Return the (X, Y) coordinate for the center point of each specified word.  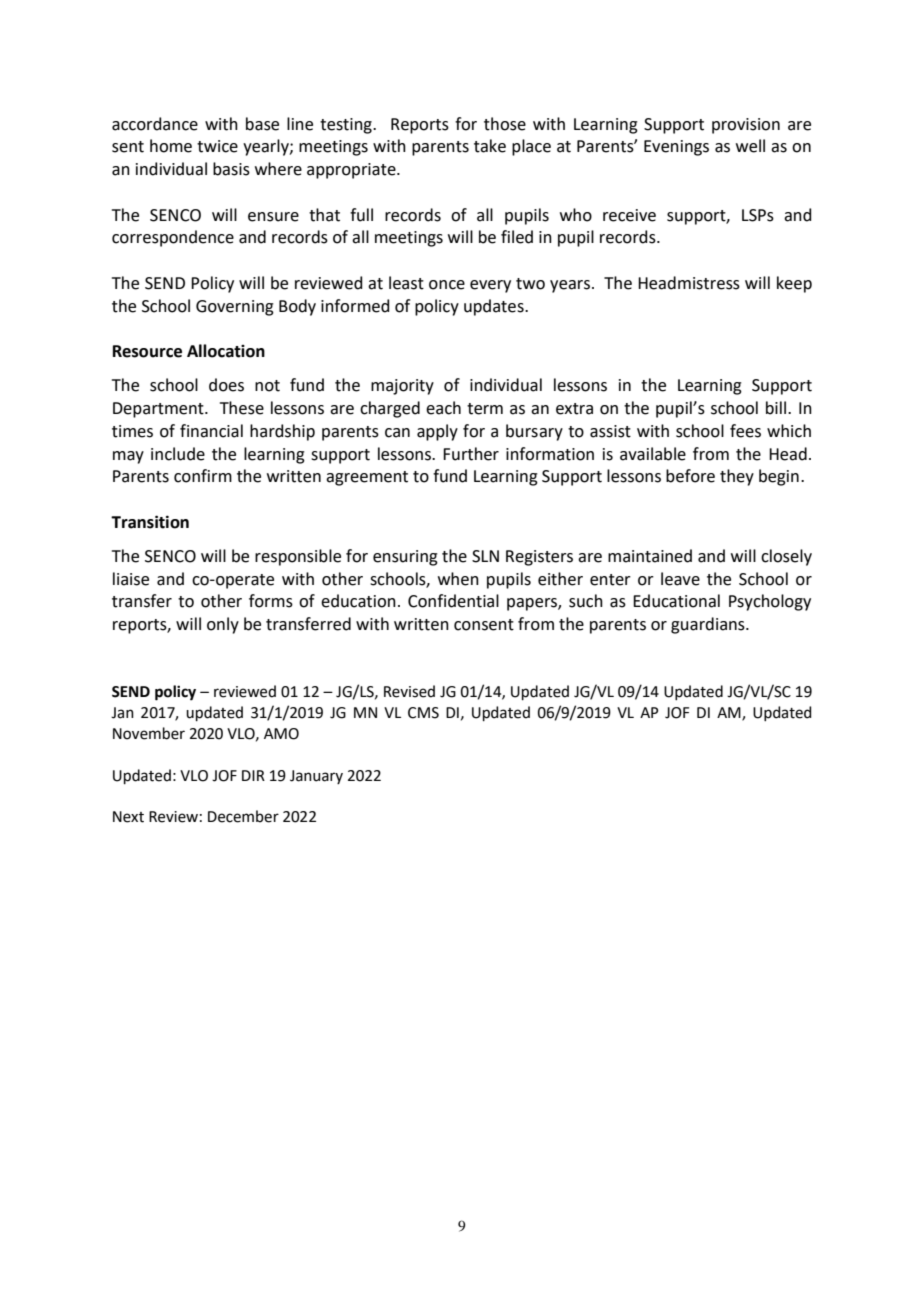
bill (776, 408)
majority (402, 387)
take (490, 146)
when (458, 579)
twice (217, 146)
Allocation (226, 351)
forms (271, 601)
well (750, 146)
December (243, 816)
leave (680, 579)
